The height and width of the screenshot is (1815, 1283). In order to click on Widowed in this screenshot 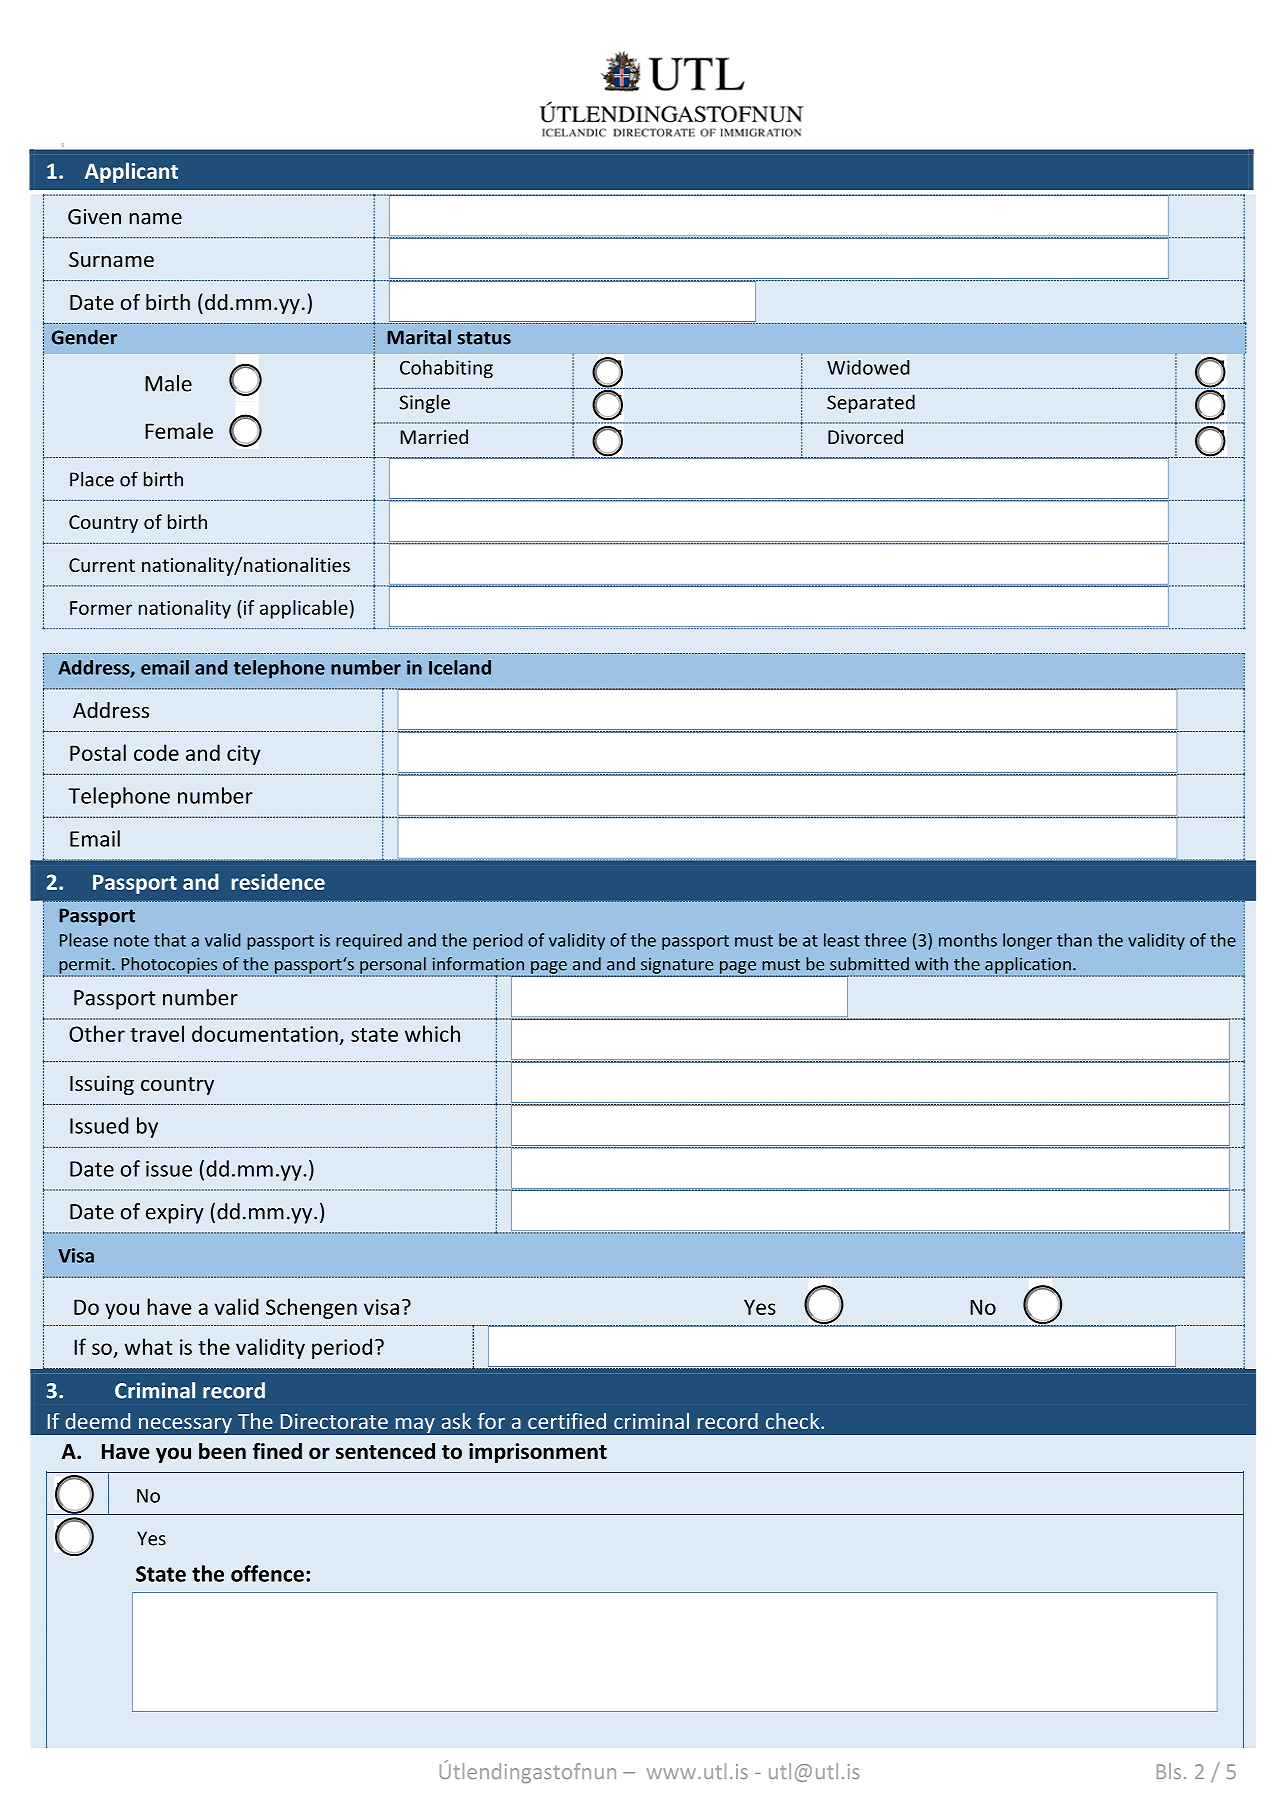, I will do `click(868, 367)`.
